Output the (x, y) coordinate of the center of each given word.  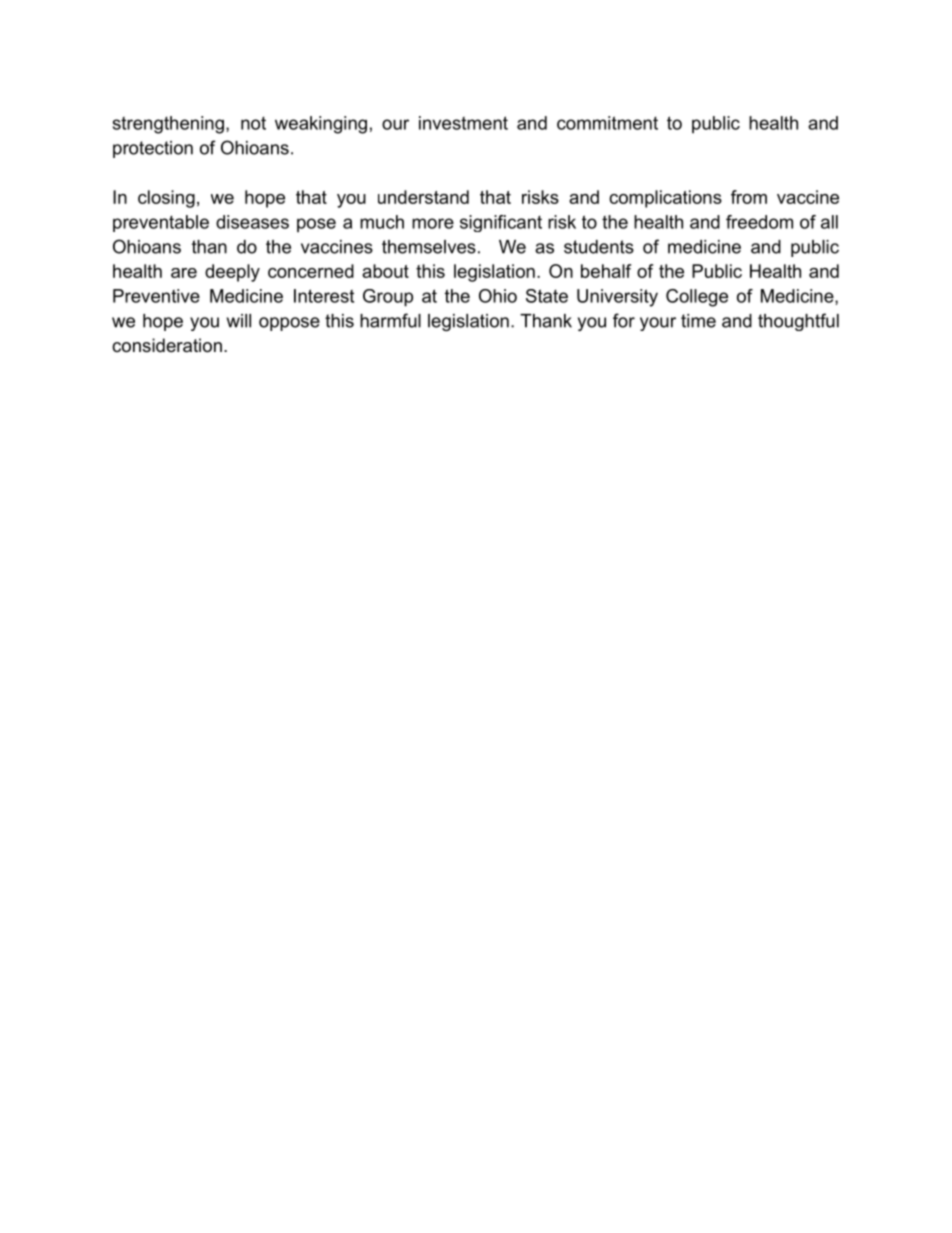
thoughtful (798, 322)
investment (463, 123)
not (253, 123)
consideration (167, 345)
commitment (607, 123)
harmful (390, 320)
